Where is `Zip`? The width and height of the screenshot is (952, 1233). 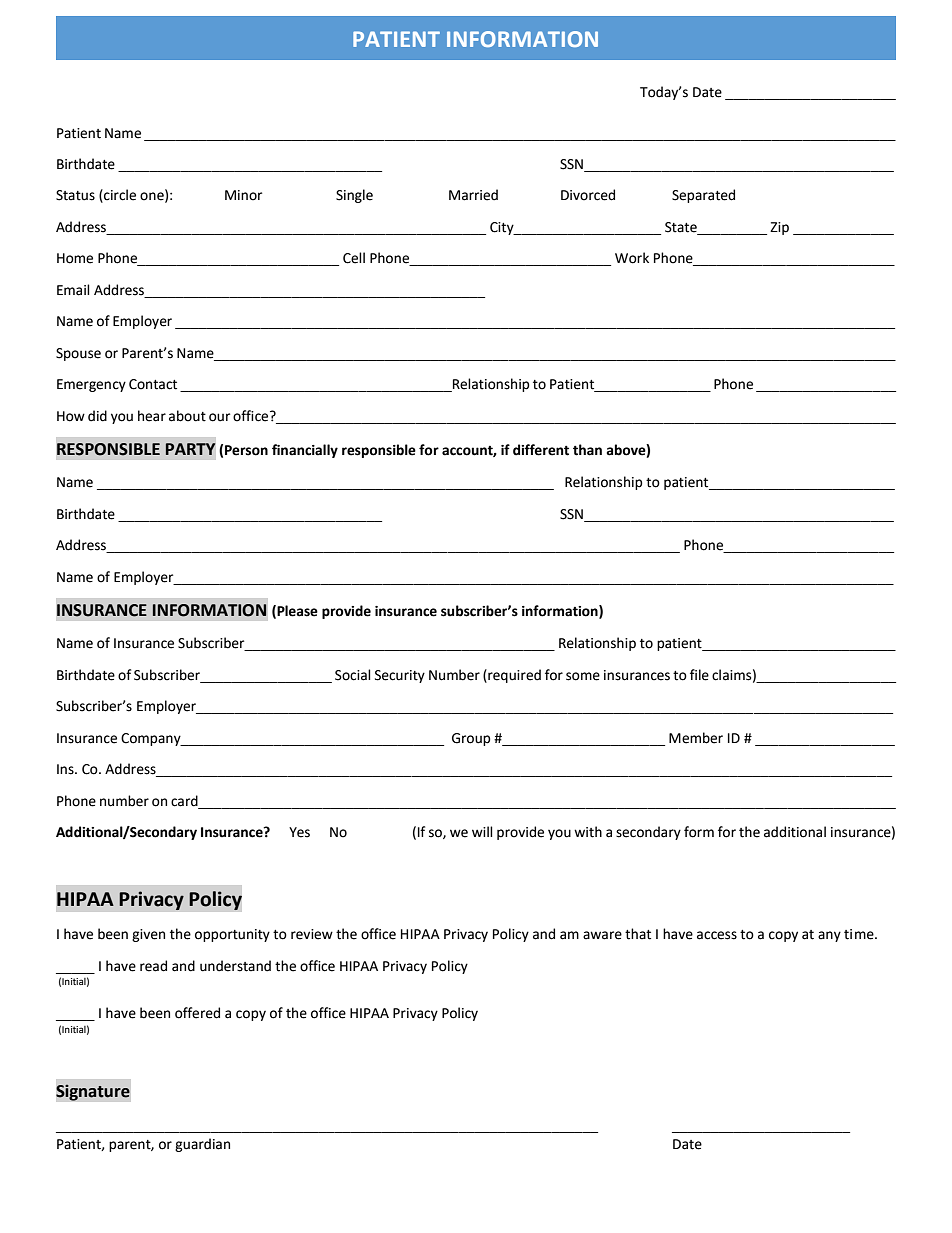
Zip is located at coordinates (779, 228).
